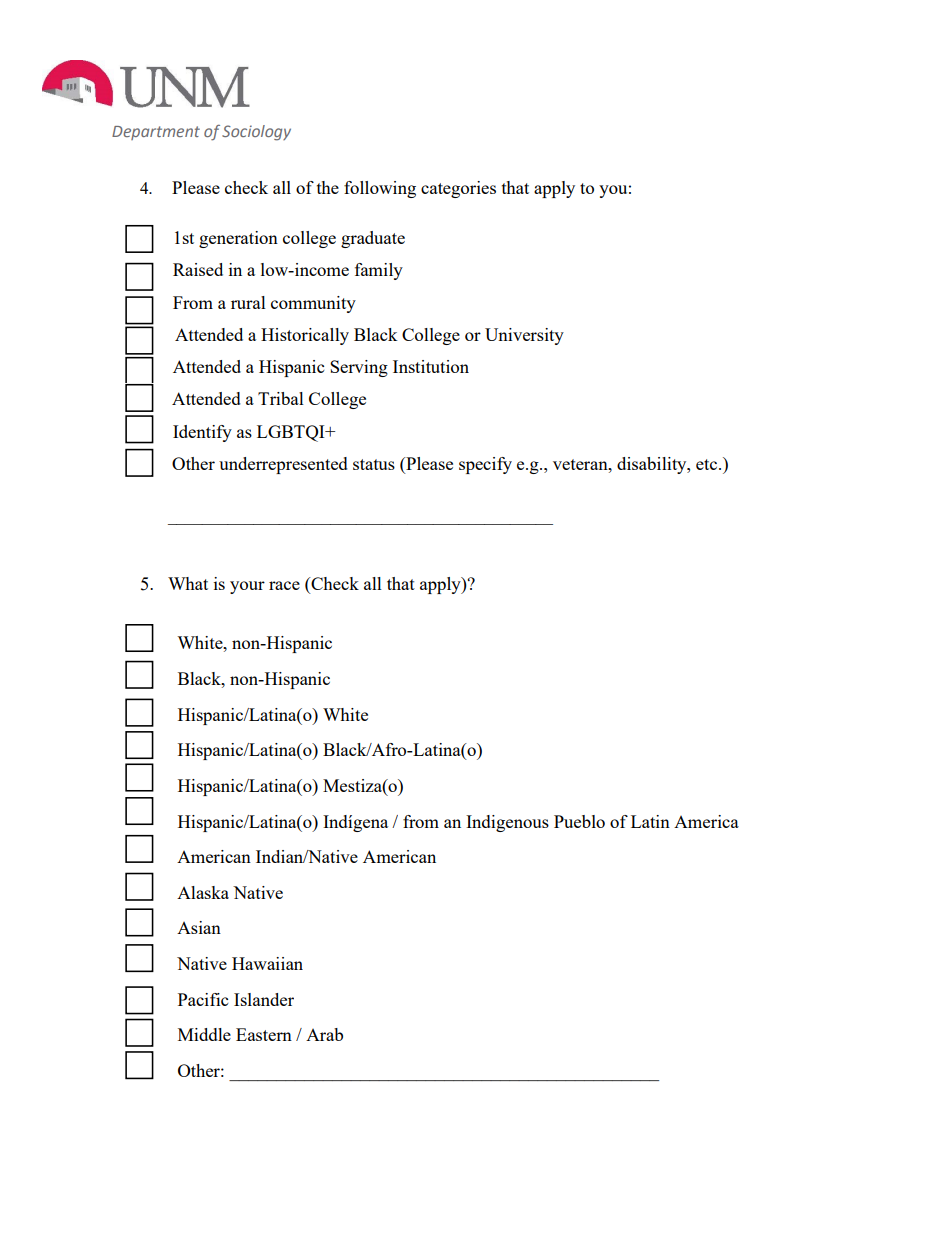 Image resolution: width=952 pixels, height=1233 pixels. Describe the element at coordinates (581, 464) in the page. I see `veteran` at that location.
